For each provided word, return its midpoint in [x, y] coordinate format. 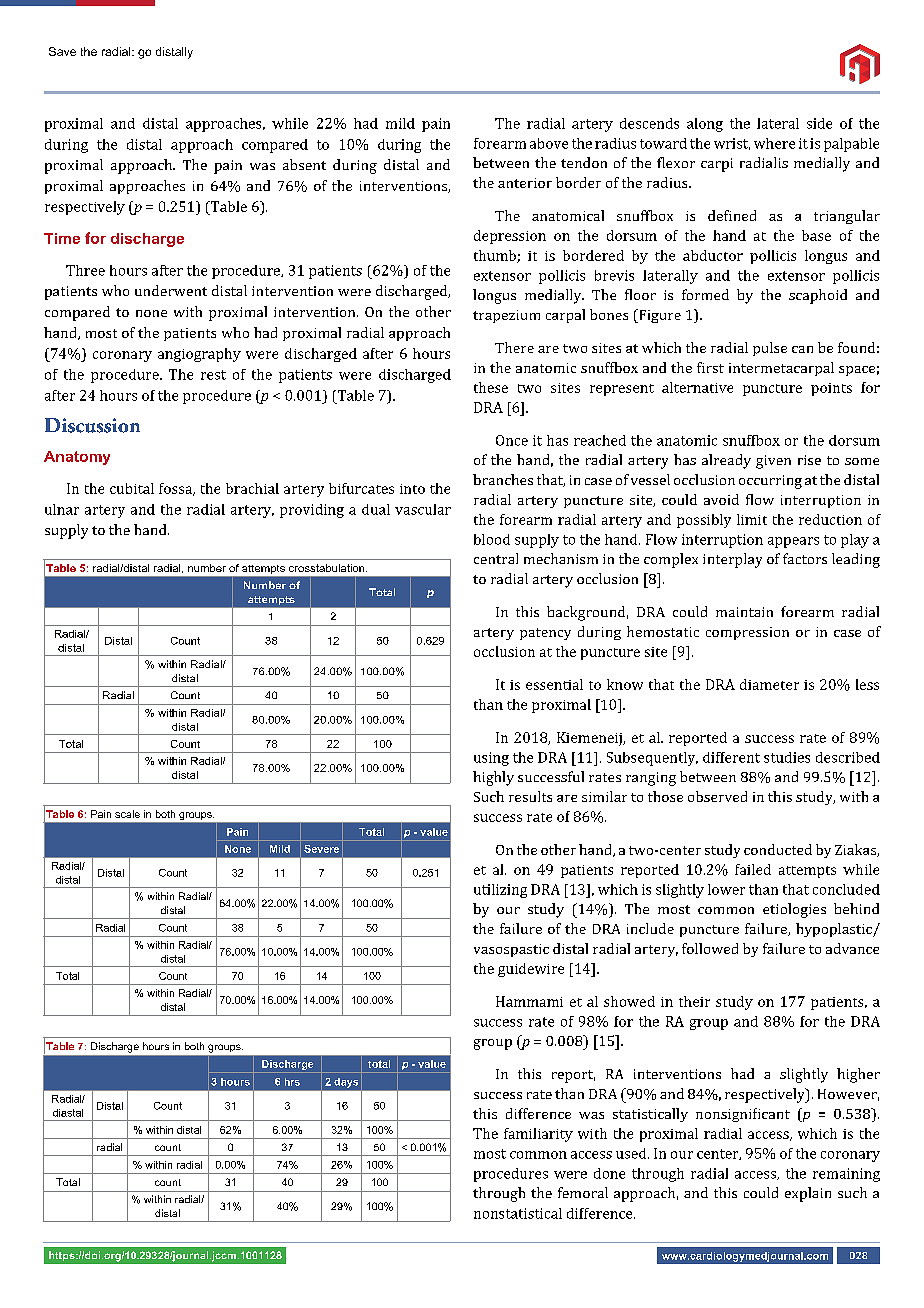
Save [62, 51]
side [819, 123]
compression [747, 633]
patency [545, 634]
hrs [292, 1082]
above [549, 143]
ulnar [62, 509]
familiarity [538, 1135]
